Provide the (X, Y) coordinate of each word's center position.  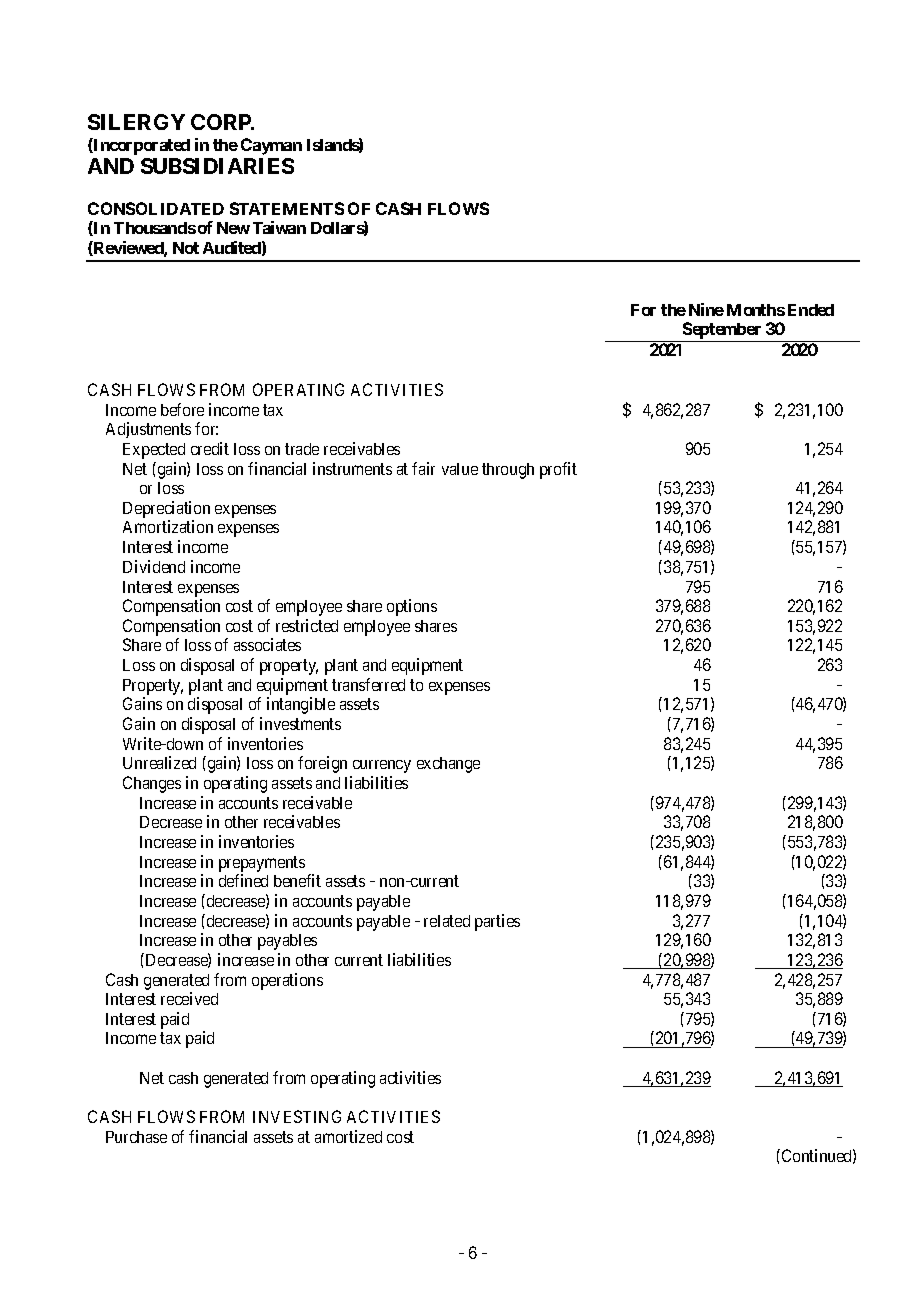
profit (558, 470)
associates (267, 644)
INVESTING (297, 1116)
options (412, 607)
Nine (706, 309)
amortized (348, 1136)
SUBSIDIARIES (217, 166)
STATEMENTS (287, 208)
